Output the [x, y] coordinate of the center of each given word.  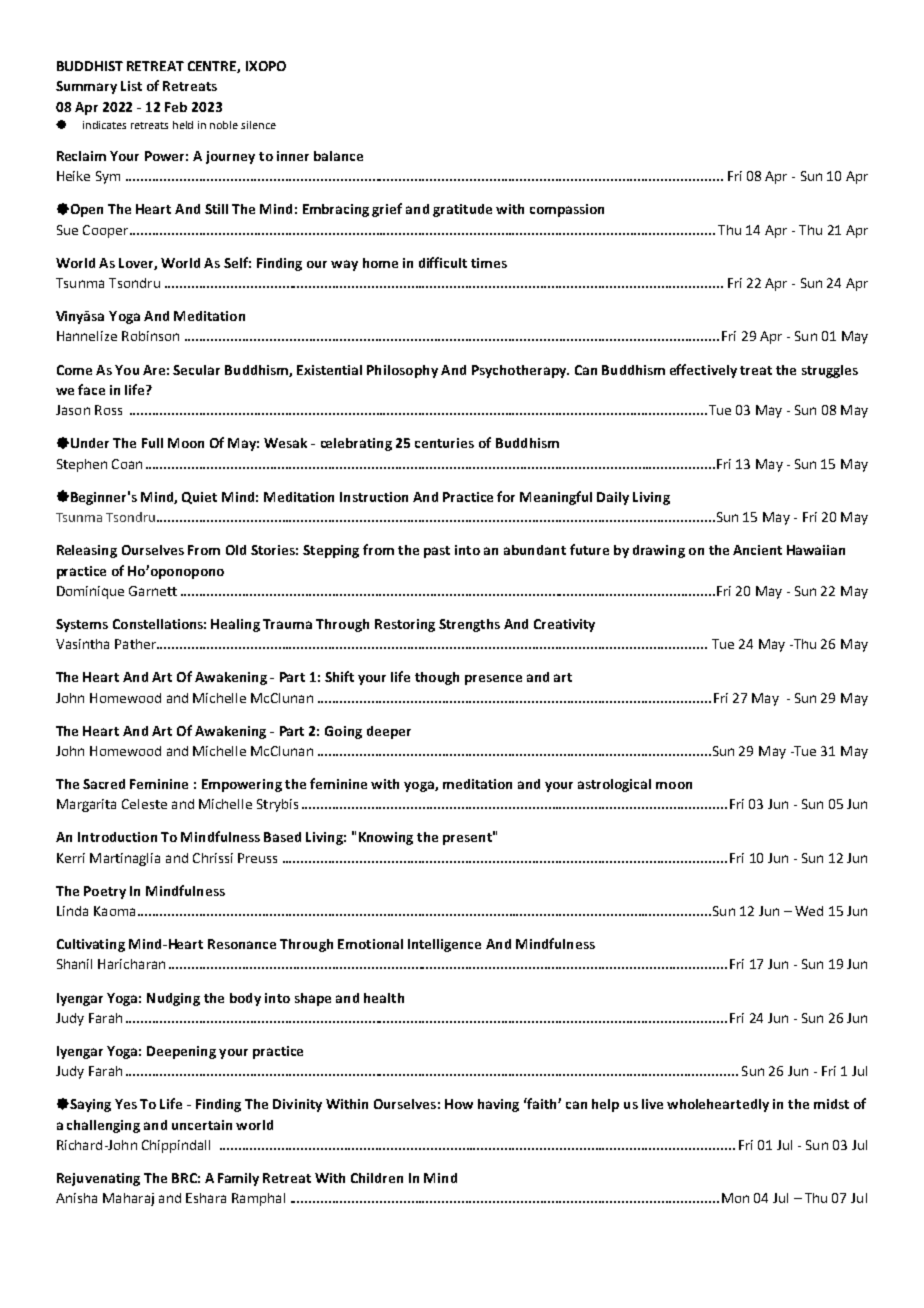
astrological [614, 785]
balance [338, 156]
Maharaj [128, 1199]
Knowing [386, 838]
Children [377, 1178]
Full [152, 443]
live [652, 1104]
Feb [176, 107]
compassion [567, 210]
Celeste [144, 804]
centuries [444, 443]
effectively [703, 371]
